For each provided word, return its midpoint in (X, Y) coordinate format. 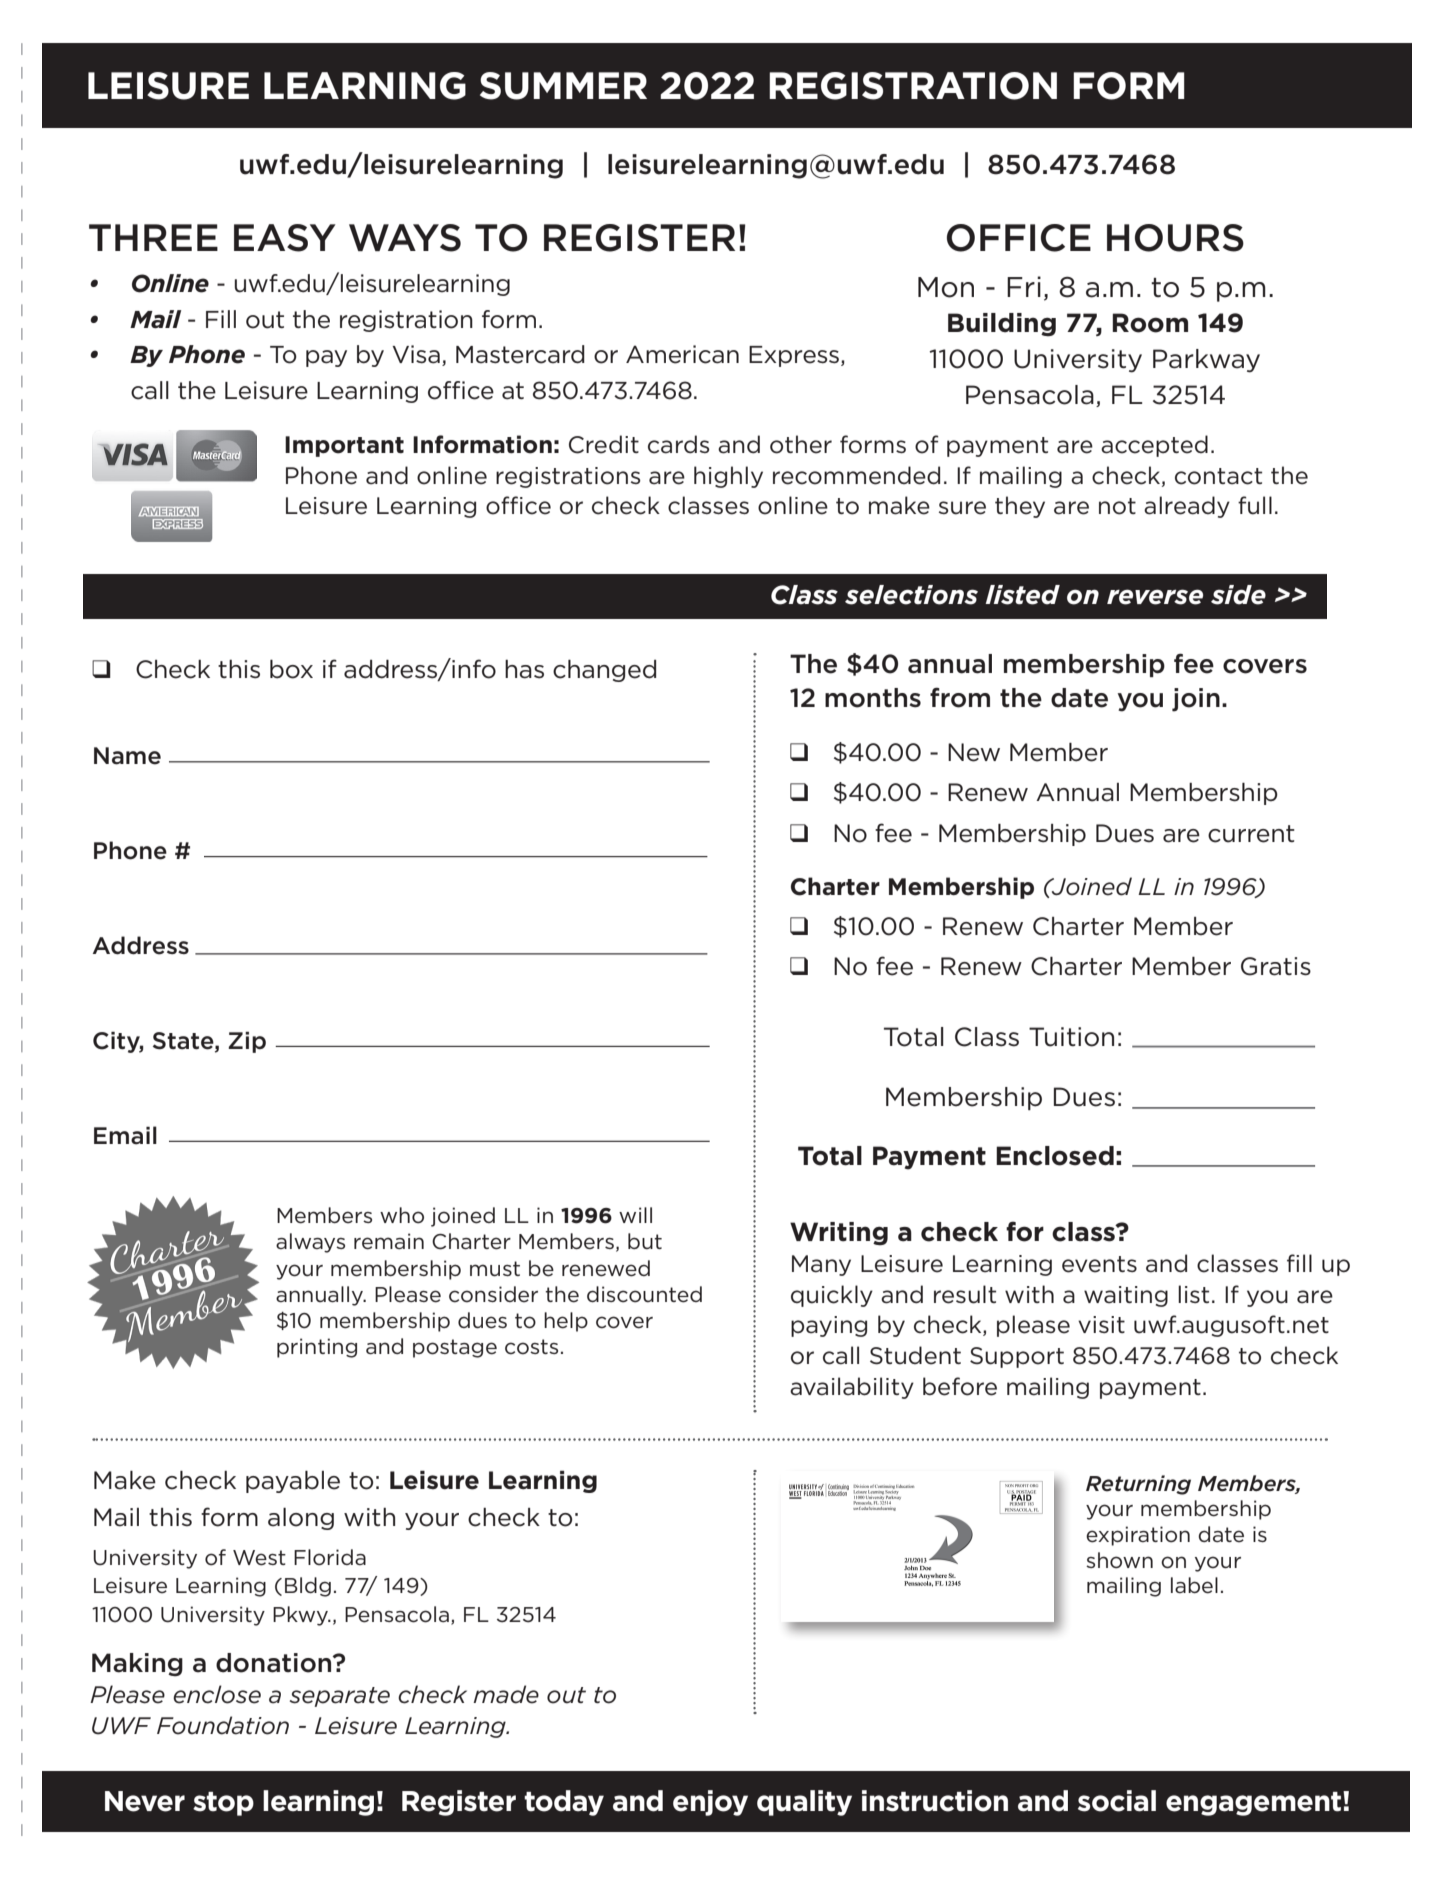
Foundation (223, 1725)
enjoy (710, 1803)
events (1099, 1264)
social (1117, 1801)
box (291, 669)
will (635, 1215)
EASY (285, 238)
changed (604, 671)
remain (389, 1241)
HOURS (1175, 238)
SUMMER (563, 86)
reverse (1155, 597)
